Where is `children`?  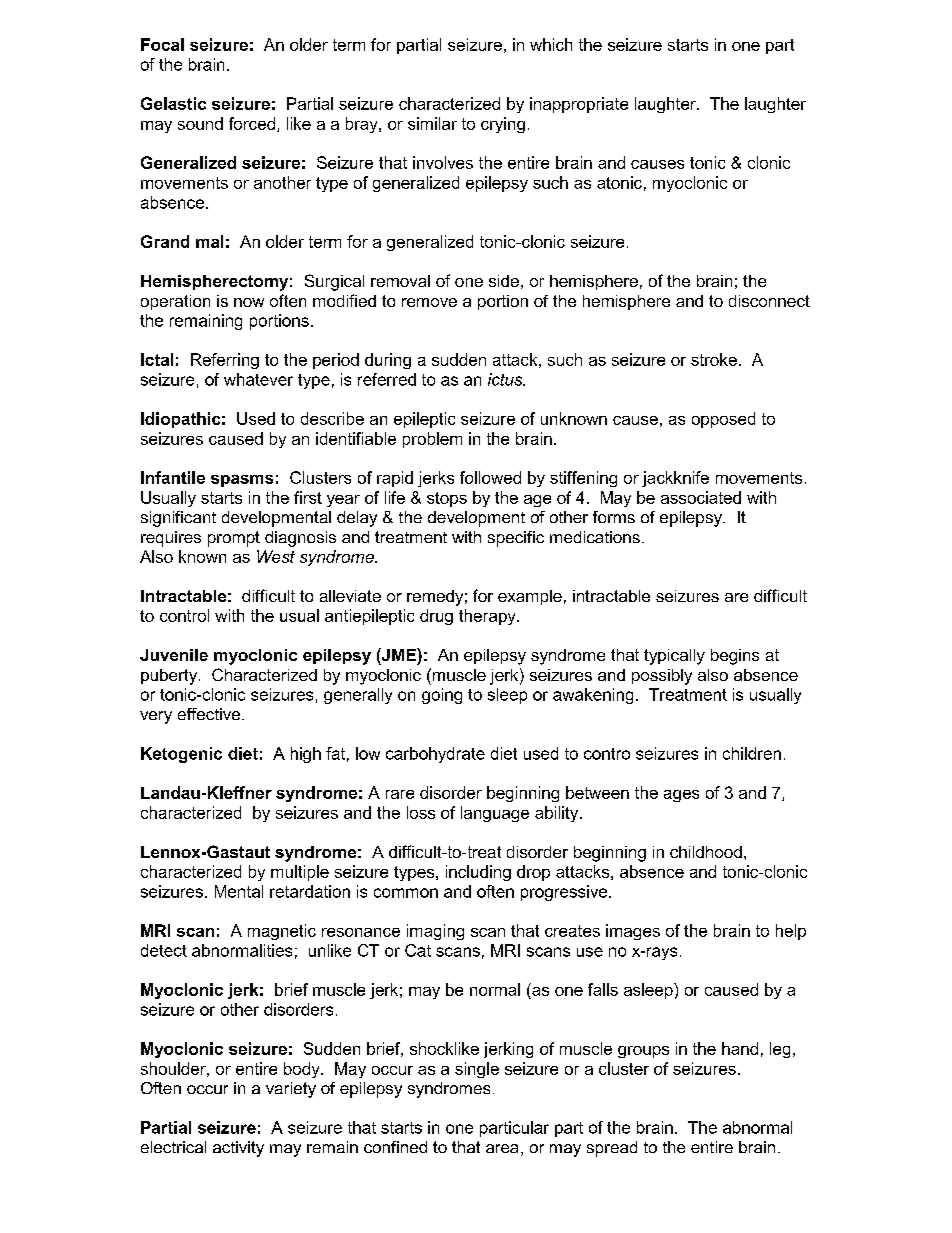 children is located at coordinates (752, 753).
